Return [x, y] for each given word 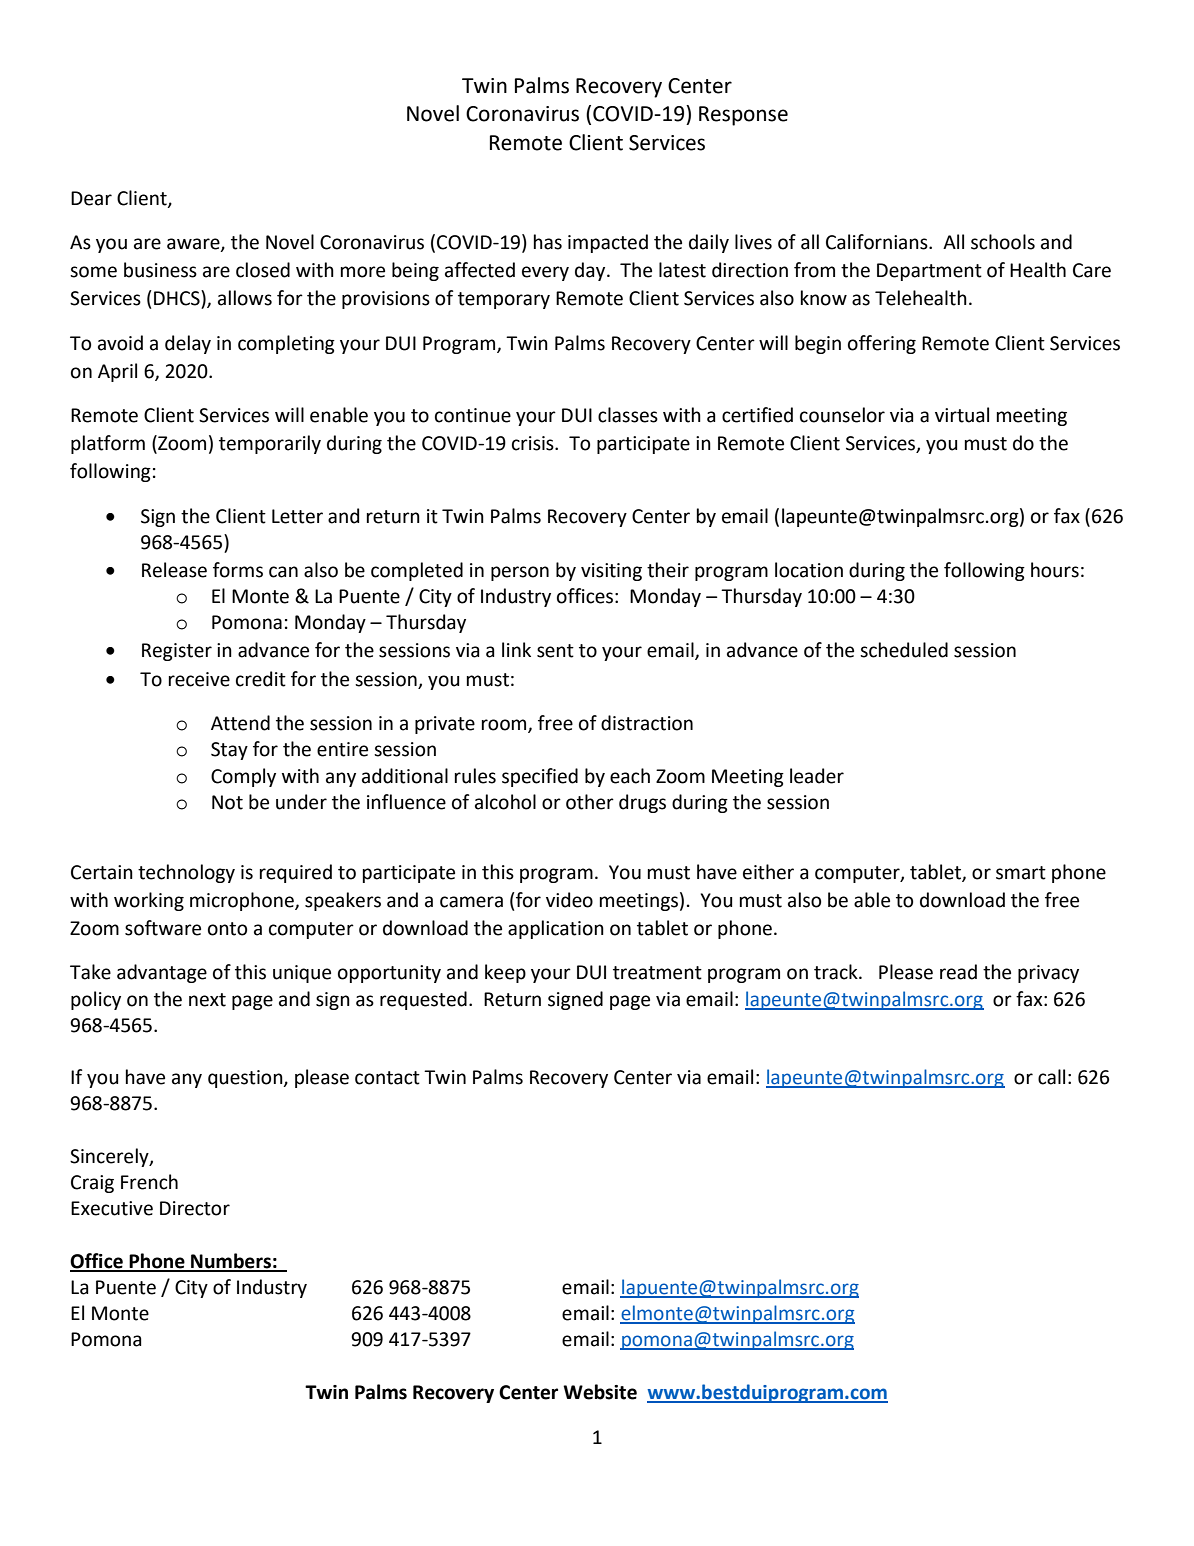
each [630, 776]
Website [600, 1392]
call [1051, 1077]
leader [817, 776]
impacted [608, 243]
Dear [91, 198]
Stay [229, 751]
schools [1003, 242]
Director [195, 1208]
